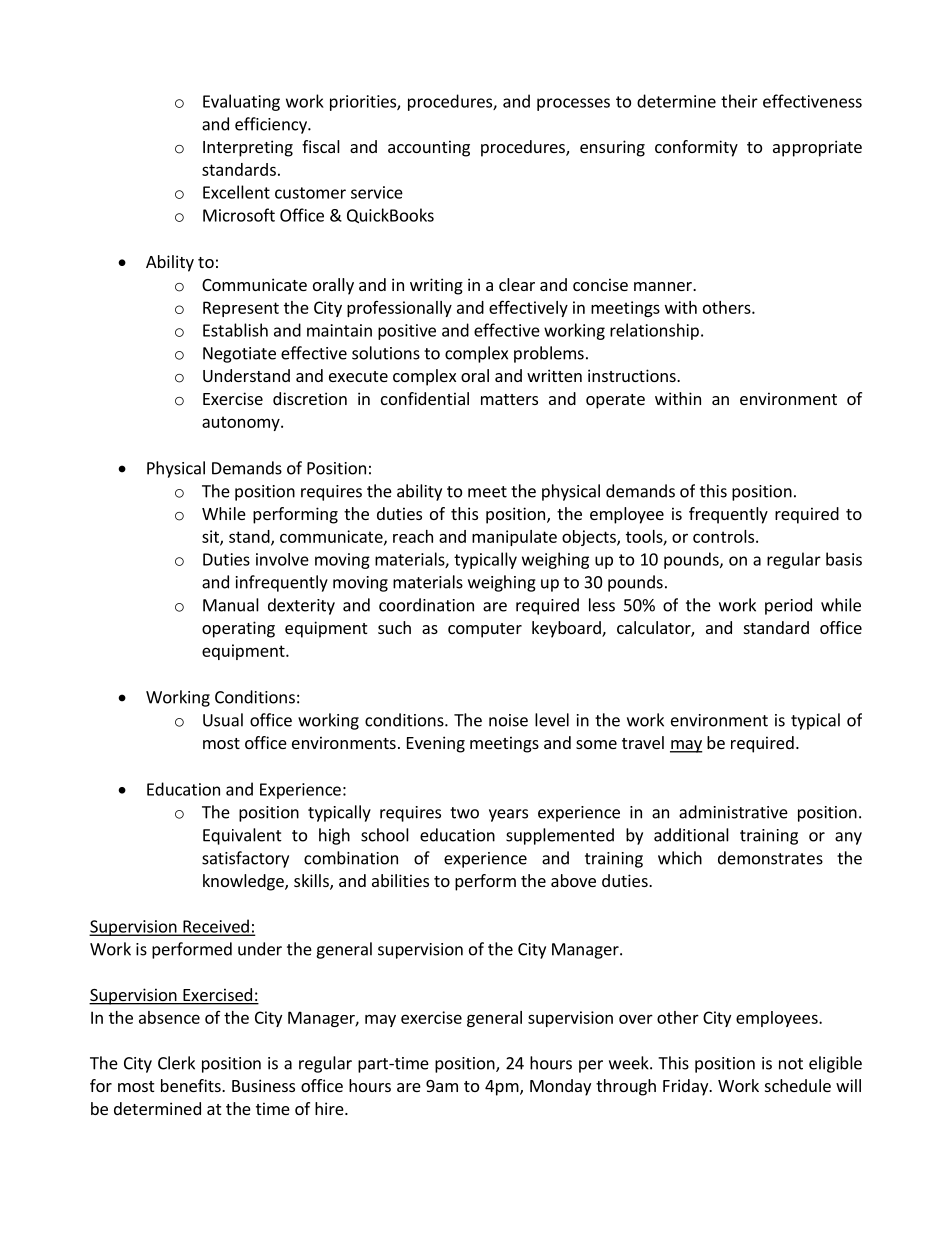 This page has height=1233, width=952. I want to click on efficiency, so click(272, 125).
